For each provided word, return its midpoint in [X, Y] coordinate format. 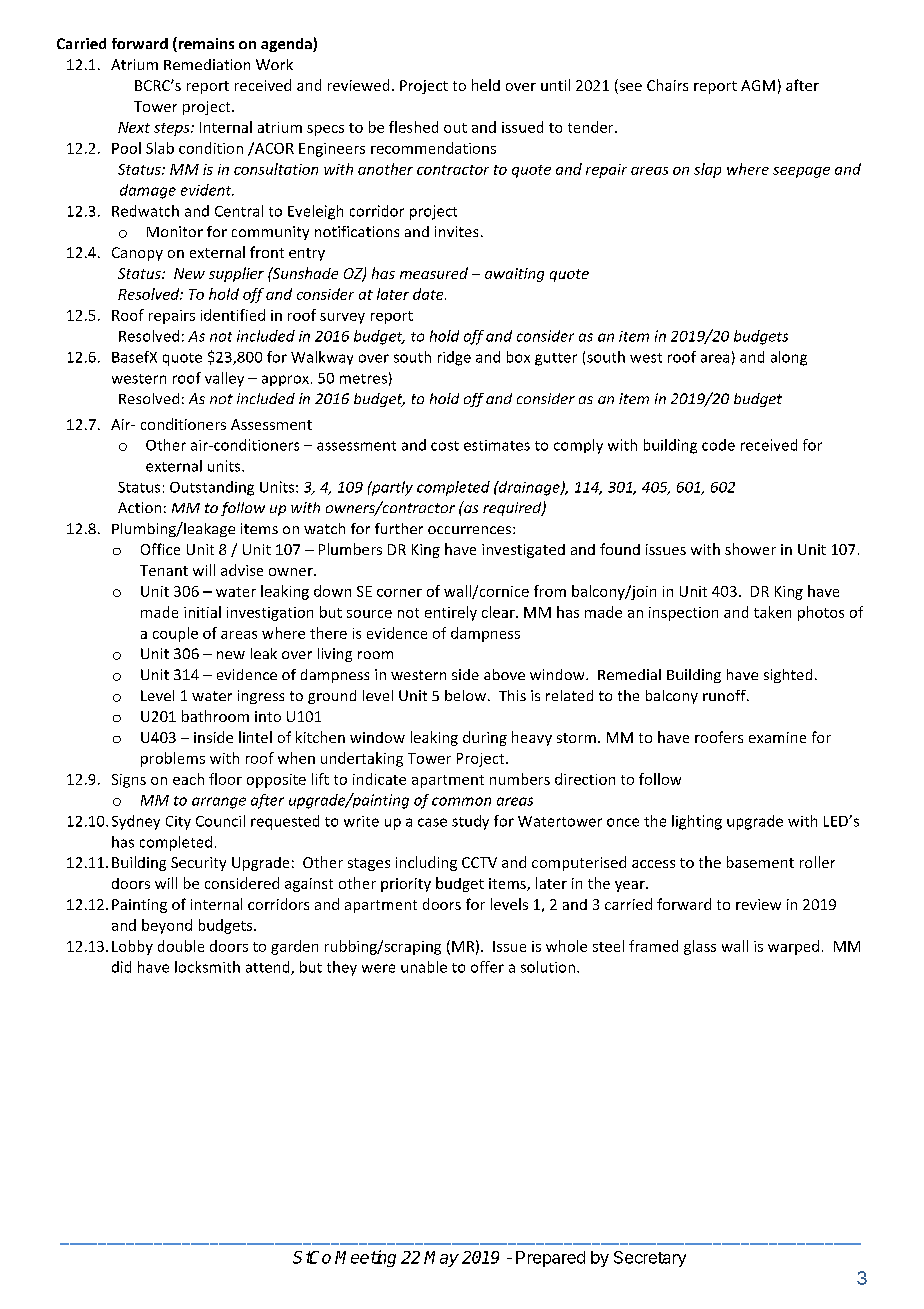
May [441, 1259]
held [486, 85]
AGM [758, 85]
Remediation [207, 64]
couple [175, 634]
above [504, 674]
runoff [725, 695]
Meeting [365, 1258]
